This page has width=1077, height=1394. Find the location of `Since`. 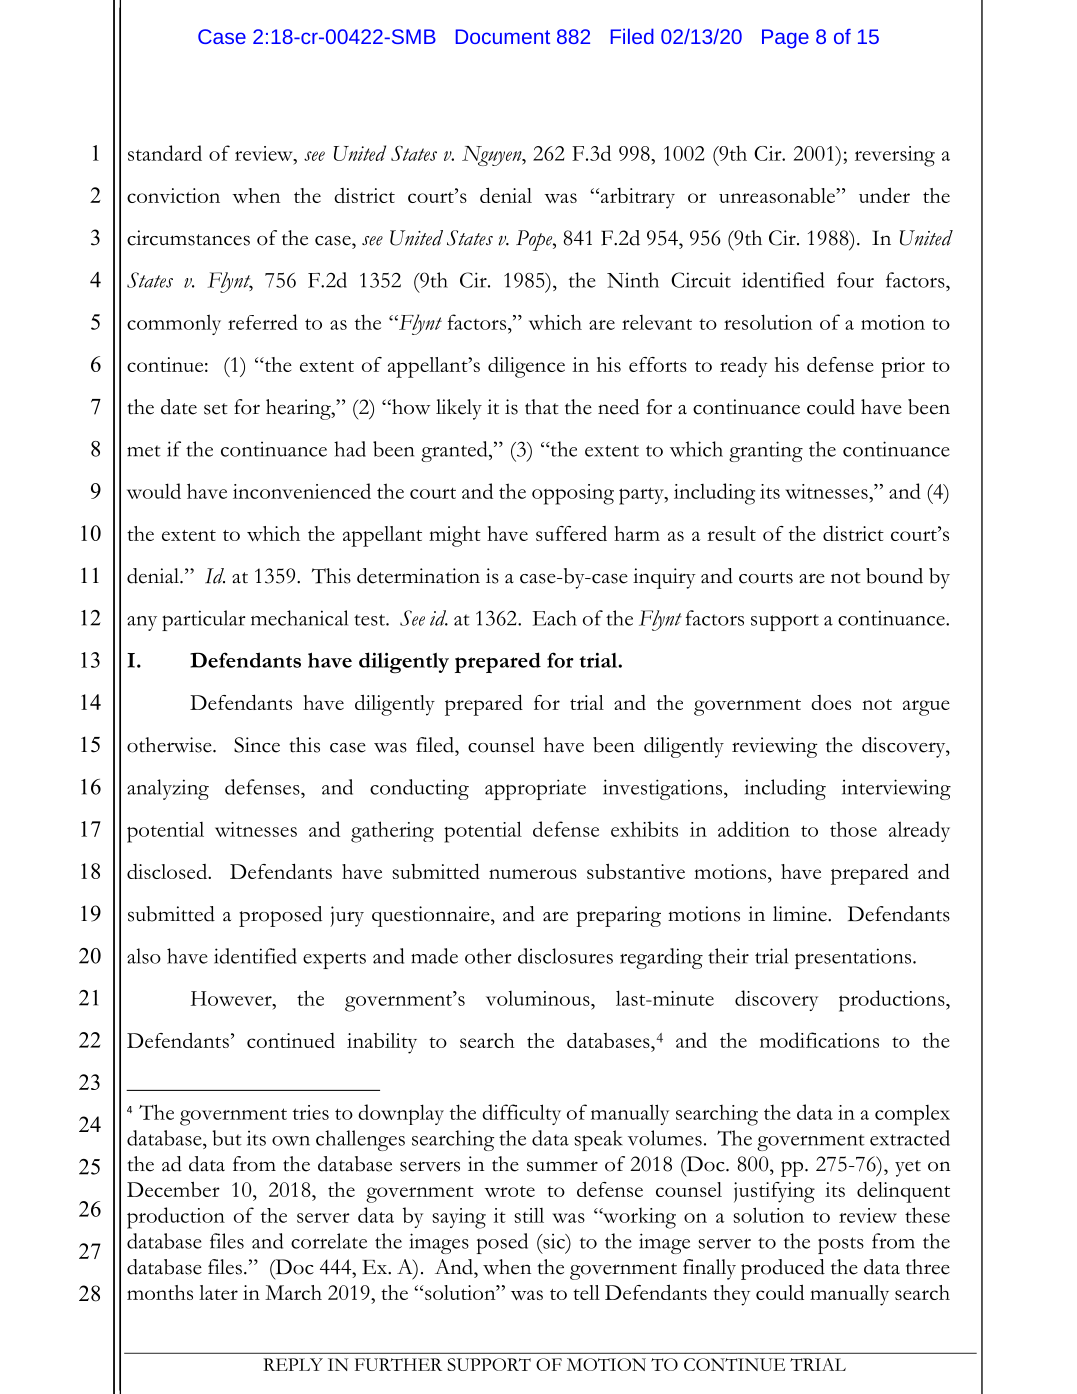

Since is located at coordinates (257, 745).
